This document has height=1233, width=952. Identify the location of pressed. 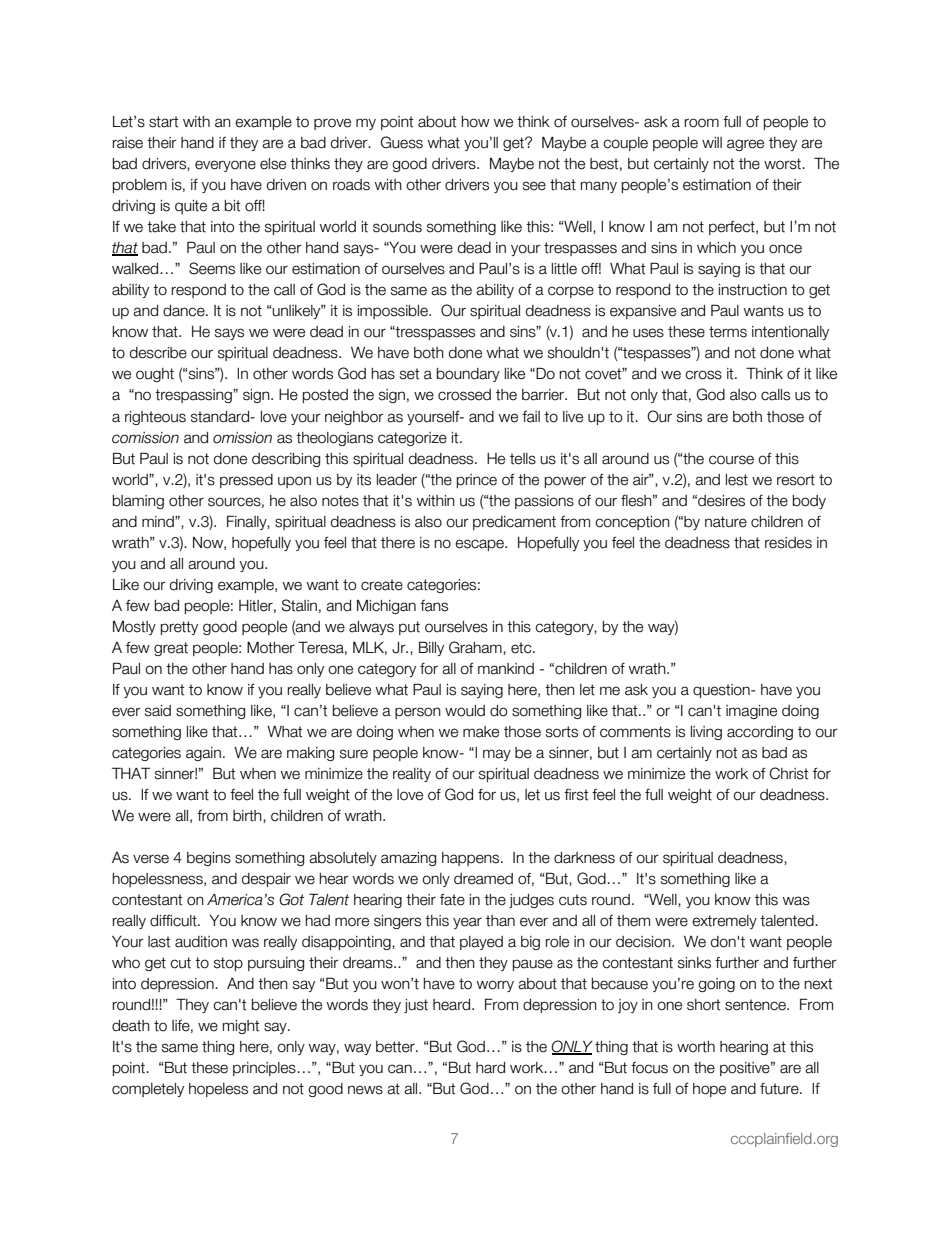
(246, 481).
